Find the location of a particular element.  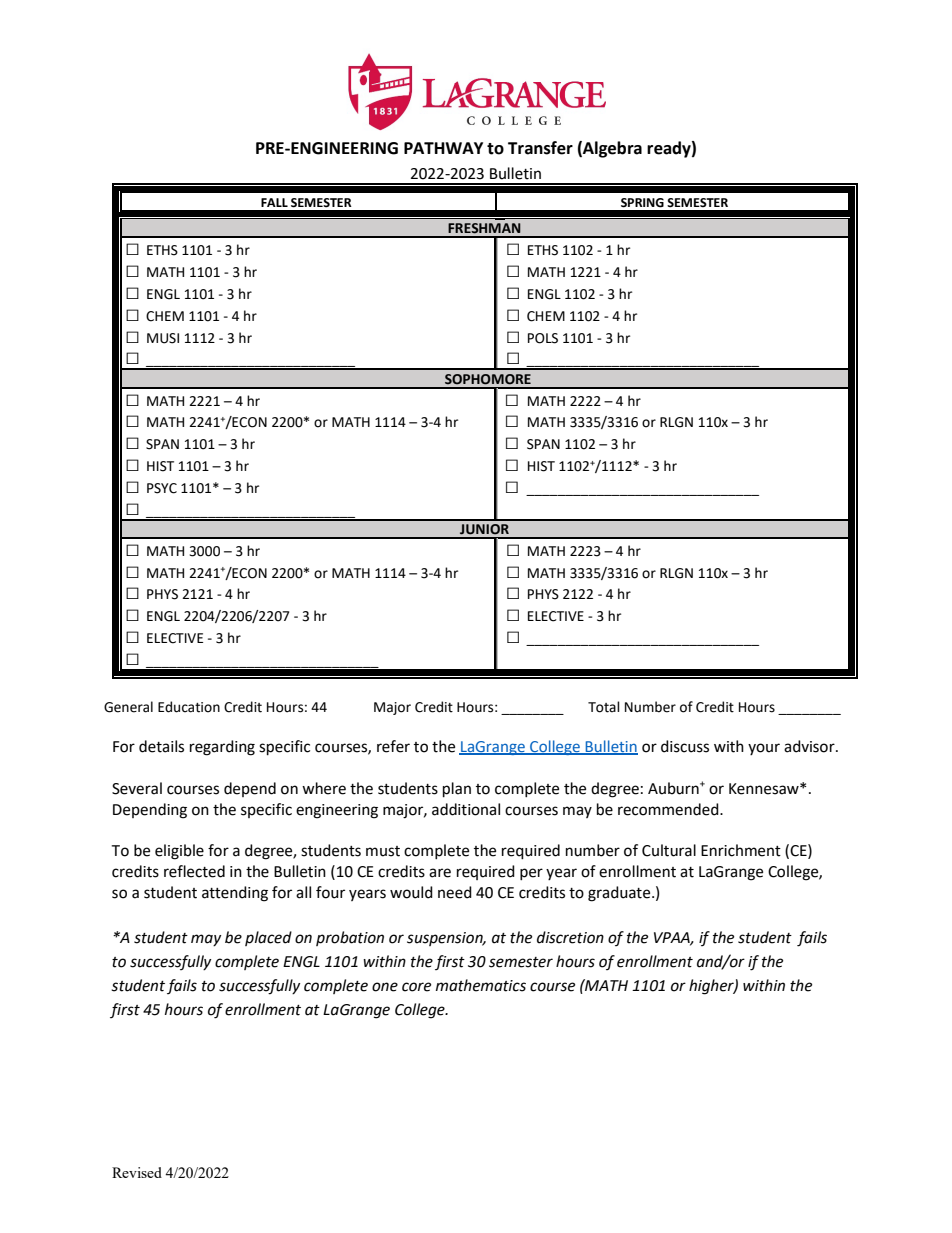

Transfer is located at coordinates (540, 148).
